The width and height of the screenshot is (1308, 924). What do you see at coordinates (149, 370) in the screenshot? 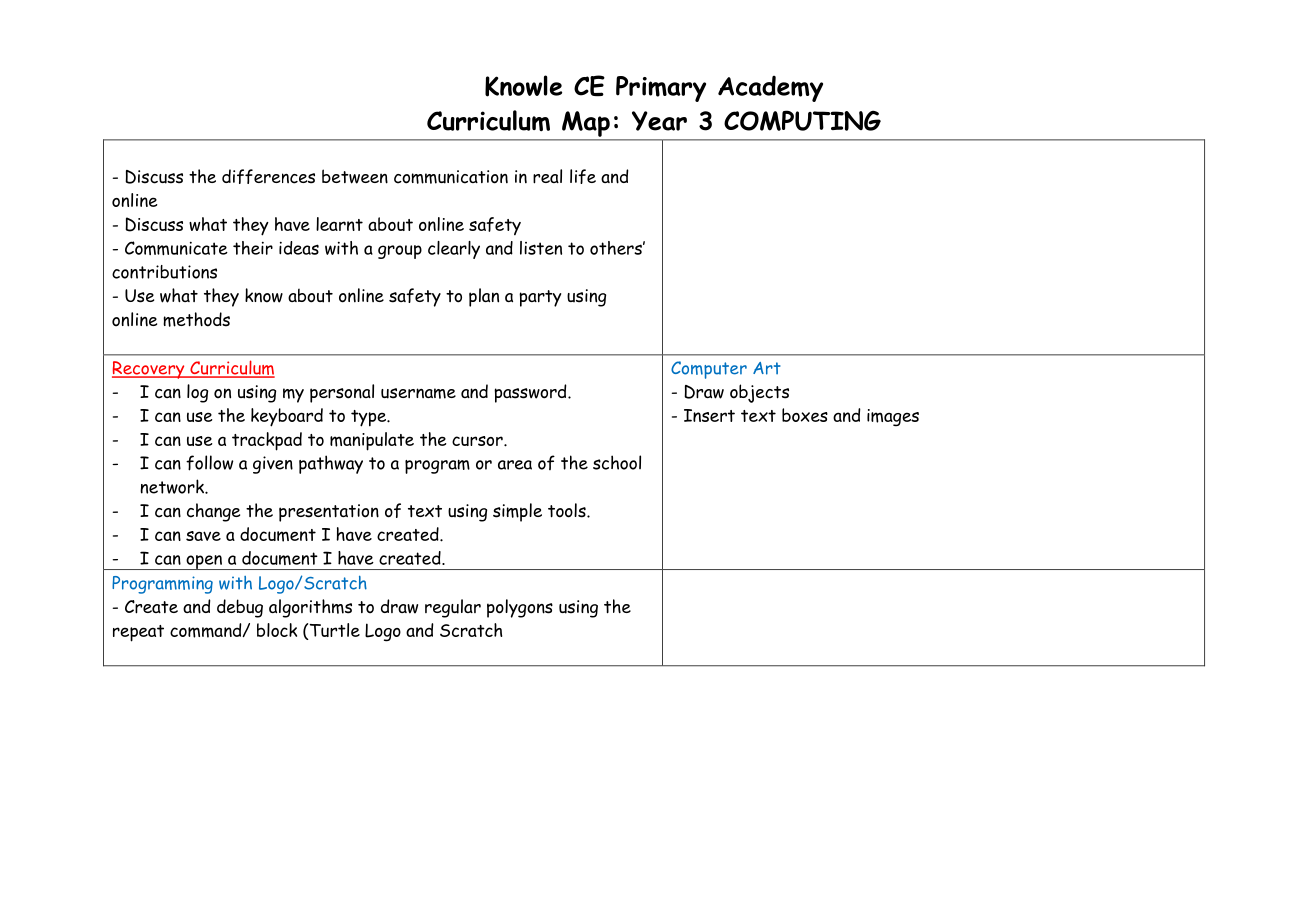
I see `Recovery` at bounding box center [149, 370].
